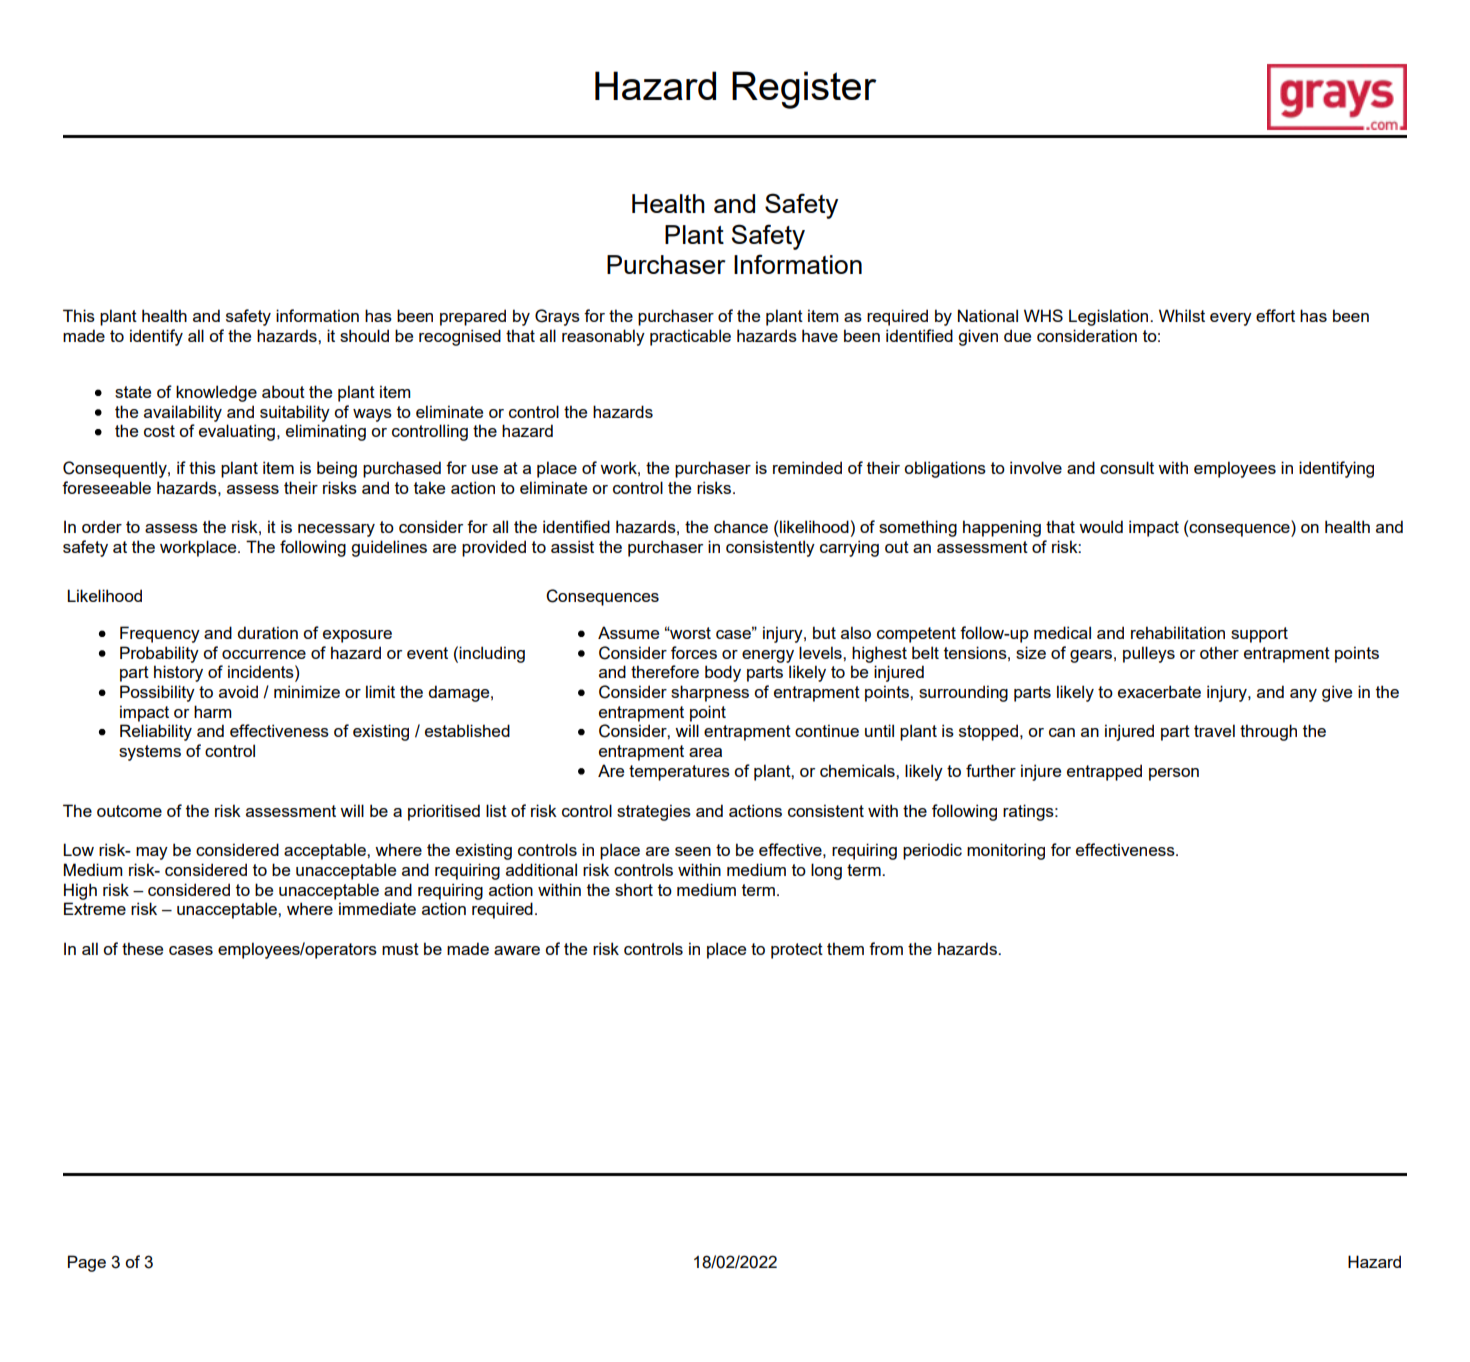 The width and height of the page is (1470, 1362). What do you see at coordinates (741, 526) in the page?
I see `chance` at bounding box center [741, 526].
